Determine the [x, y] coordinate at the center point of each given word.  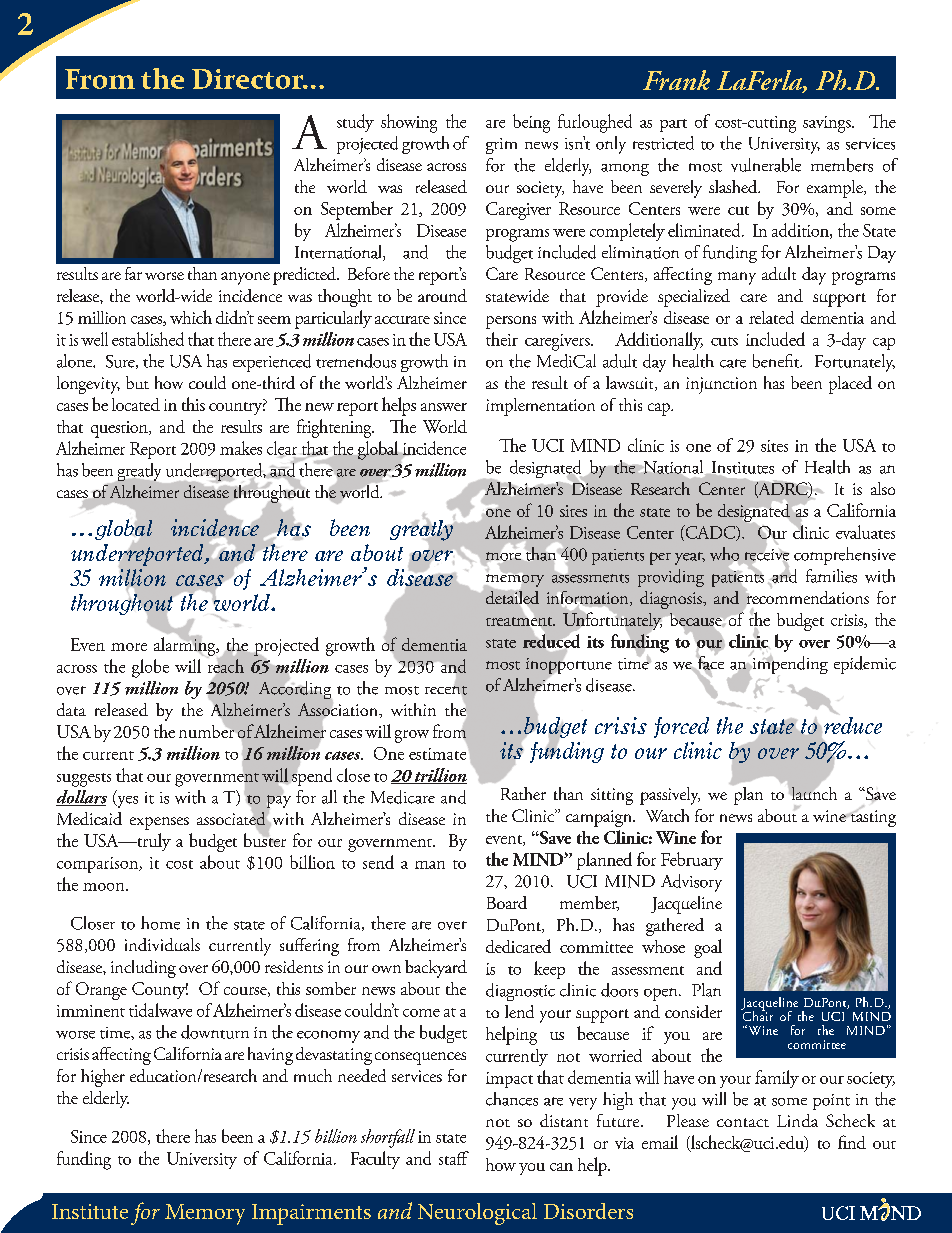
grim [501, 146]
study [355, 123]
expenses [159, 823]
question [120, 429]
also [883, 488]
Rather [523, 793]
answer [444, 407]
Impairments [311, 1214]
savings [828, 124]
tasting [872, 817]
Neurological [477, 1214]
